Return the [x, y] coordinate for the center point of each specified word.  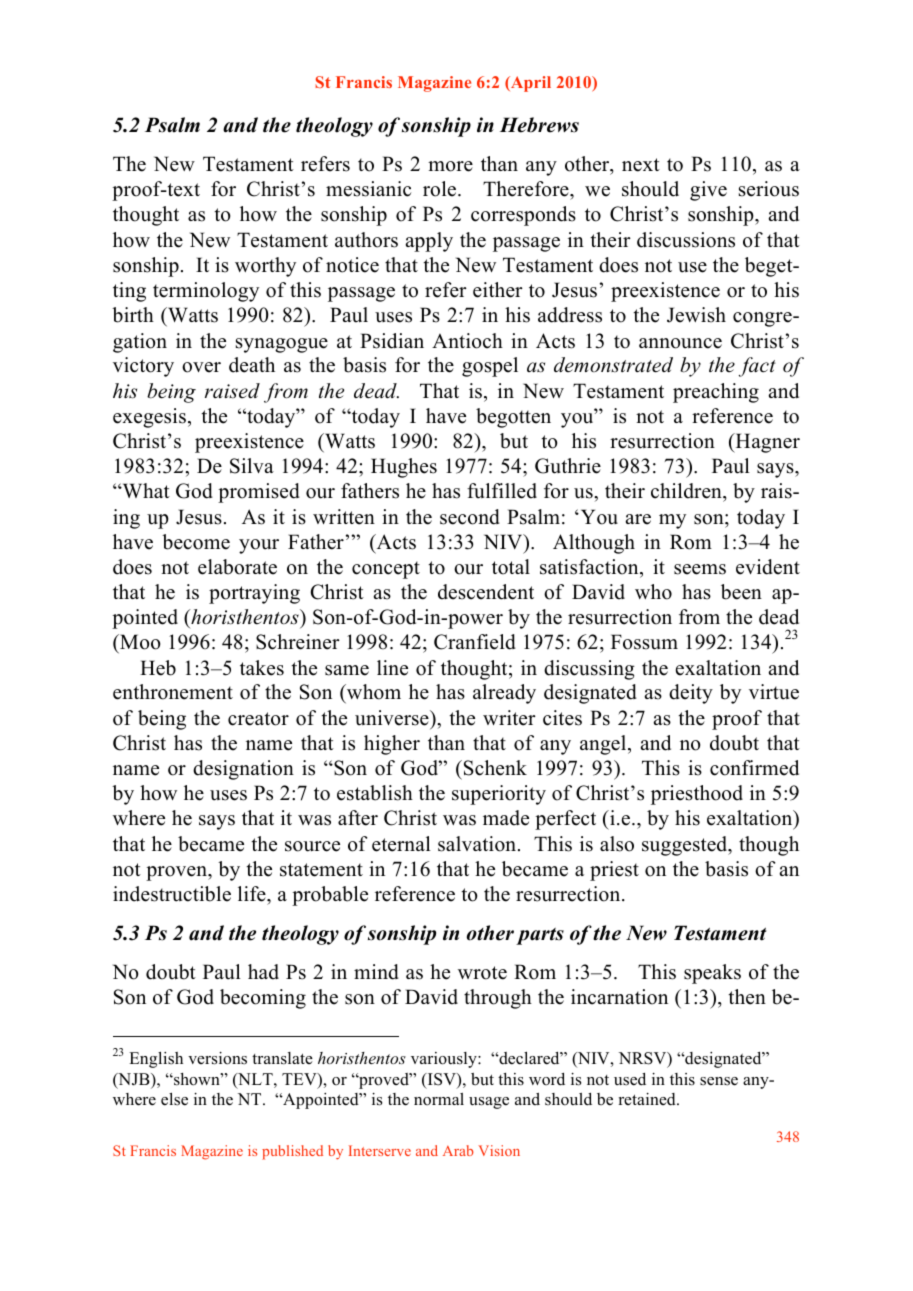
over [201, 367]
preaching [716, 393]
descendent [486, 592]
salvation [478, 844]
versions [217, 1058]
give [708, 191]
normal [439, 1099]
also [617, 844]
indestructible [172, 894]
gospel [490, 367]
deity [691, 694]
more [450, 166]
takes [262, 668]
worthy [265, 267]
